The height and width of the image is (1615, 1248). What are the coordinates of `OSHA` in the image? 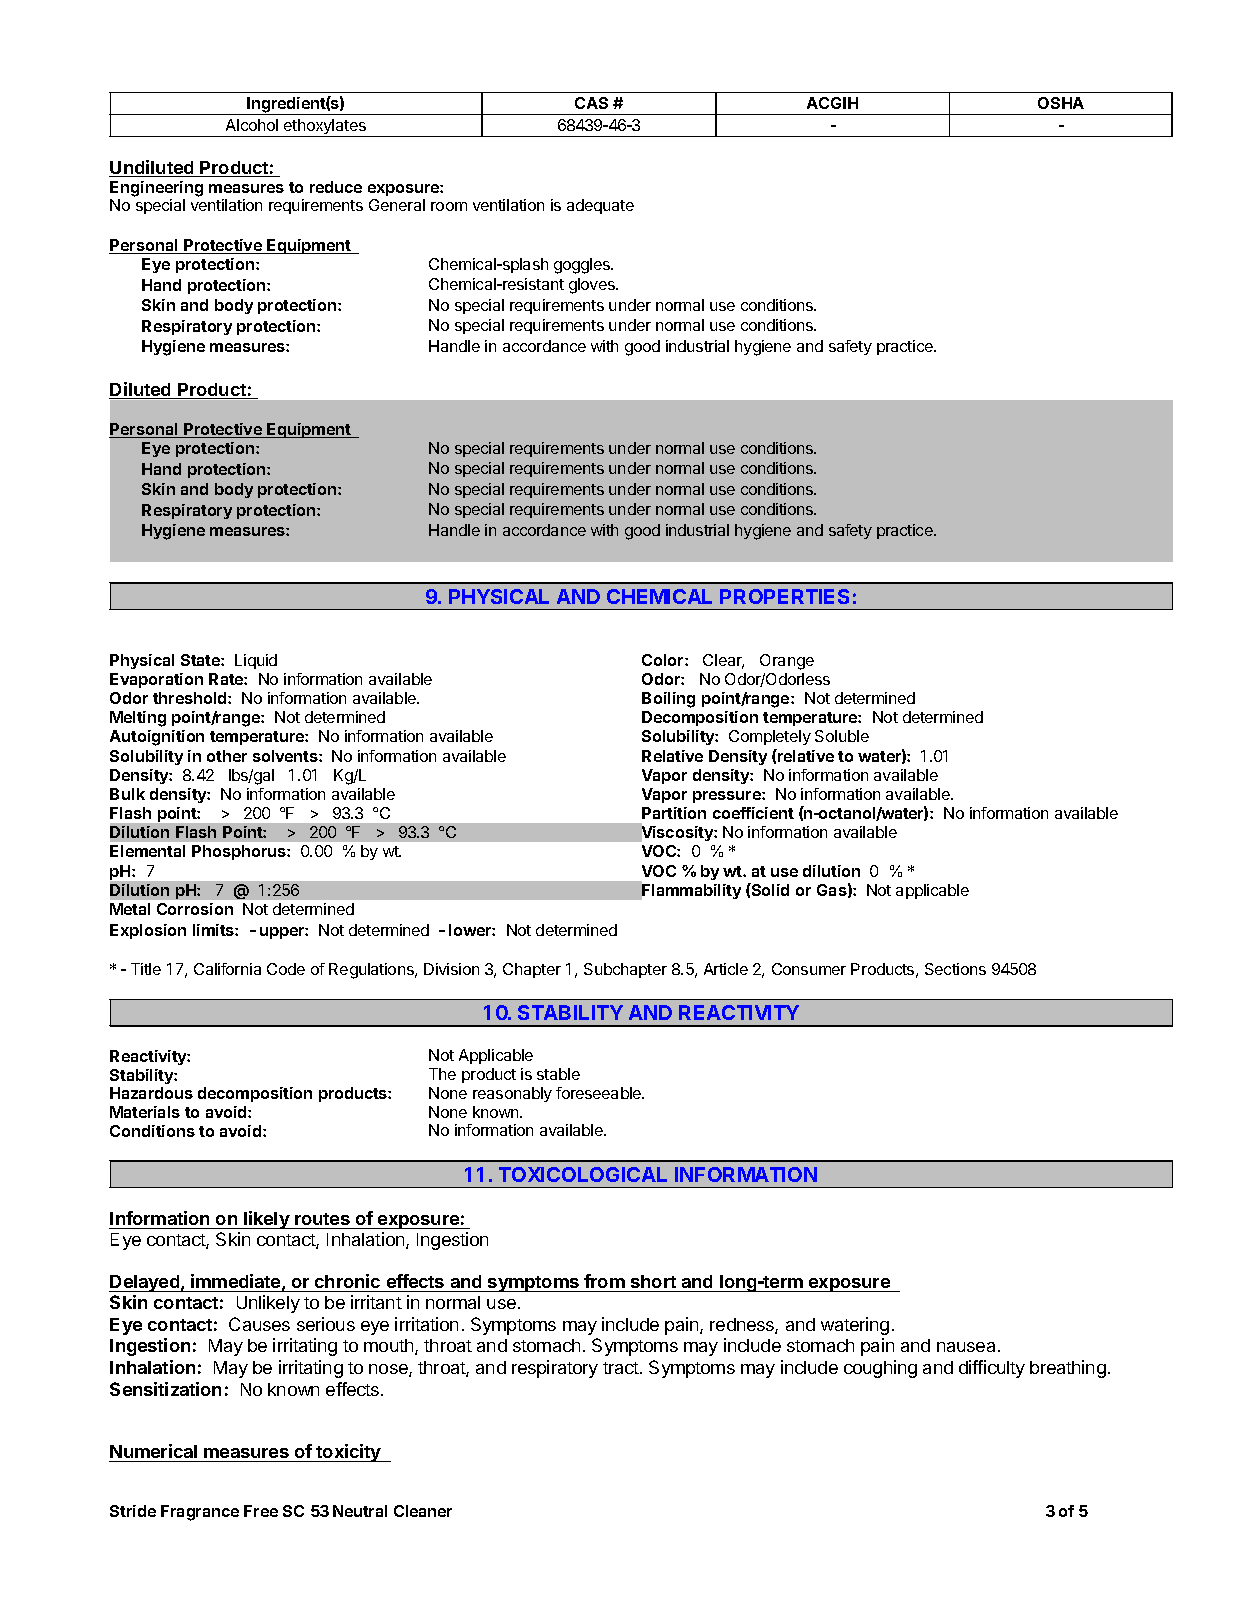 It's located at (1061, 103).
